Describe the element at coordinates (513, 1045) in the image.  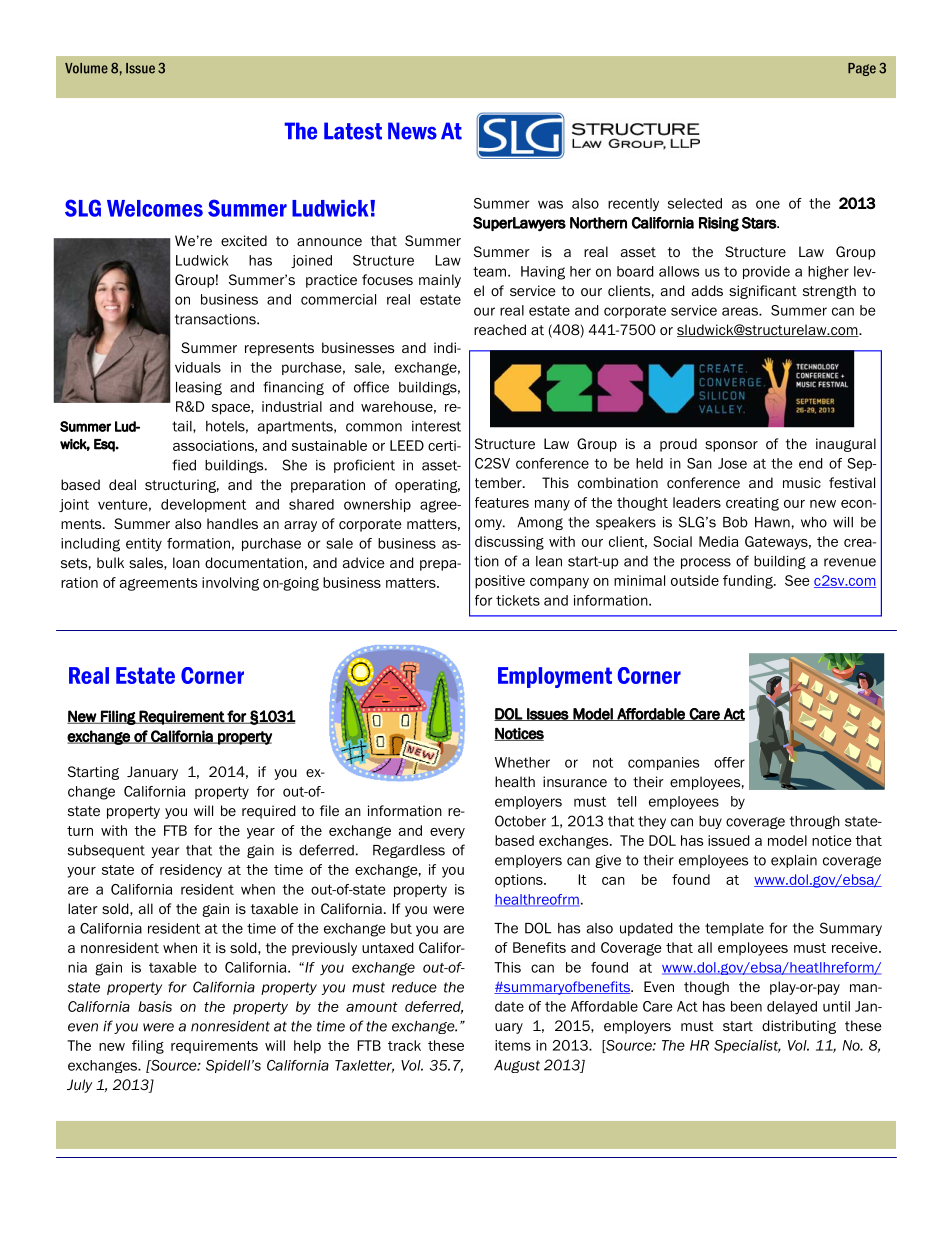
I see `items` at that location.
